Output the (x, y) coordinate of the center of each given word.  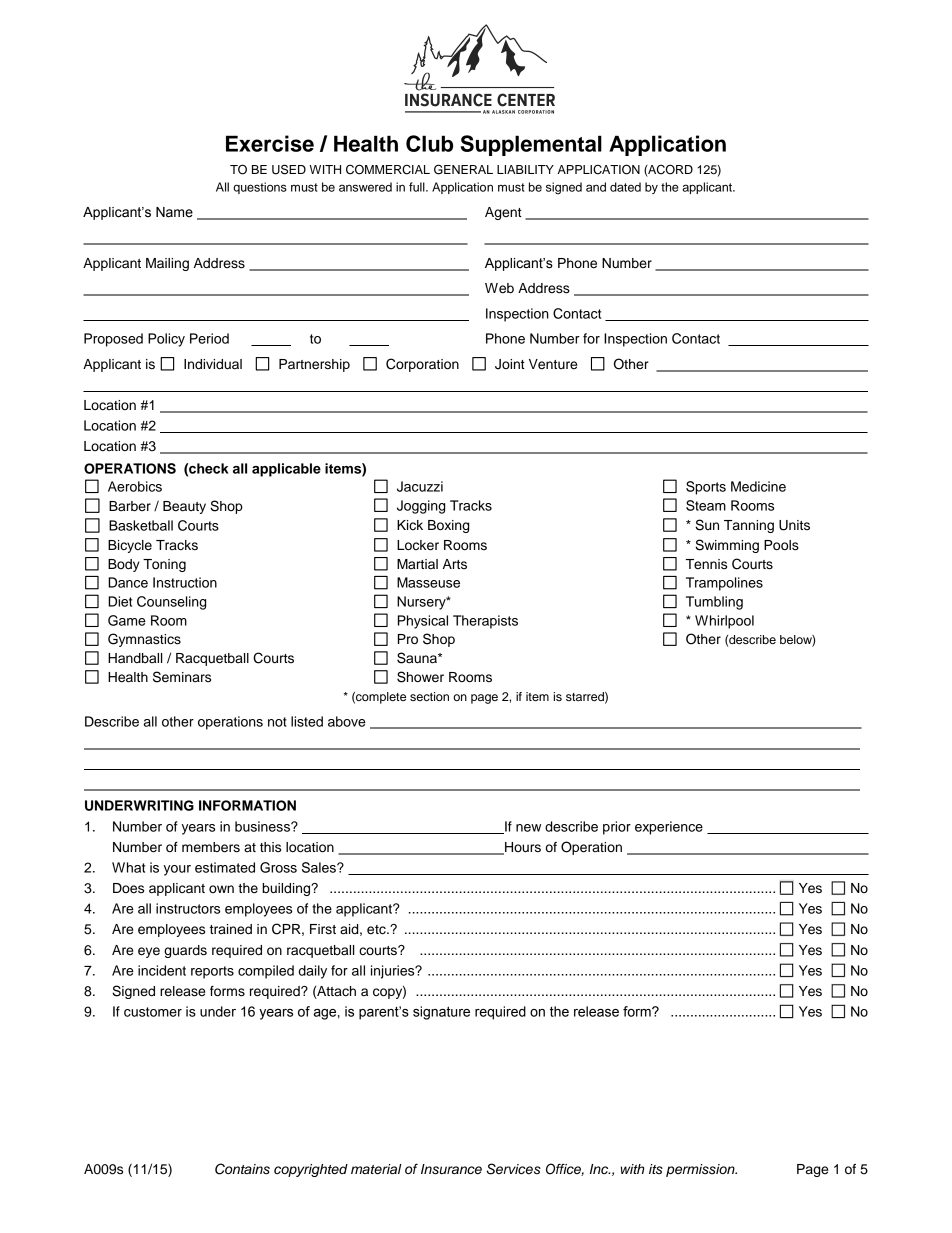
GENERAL (463, 169)
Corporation (422, 365)
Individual (213, 364)
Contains (242, 1169)
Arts (455, 564)
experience (669, 828)
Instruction (185, 582)
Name (174, 212)
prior (617, 828)
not (277, 722)
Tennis (706, 564)
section (429, 696)
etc (377, 930)
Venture (553, 364)
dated (625, 187)
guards (185, 951)
